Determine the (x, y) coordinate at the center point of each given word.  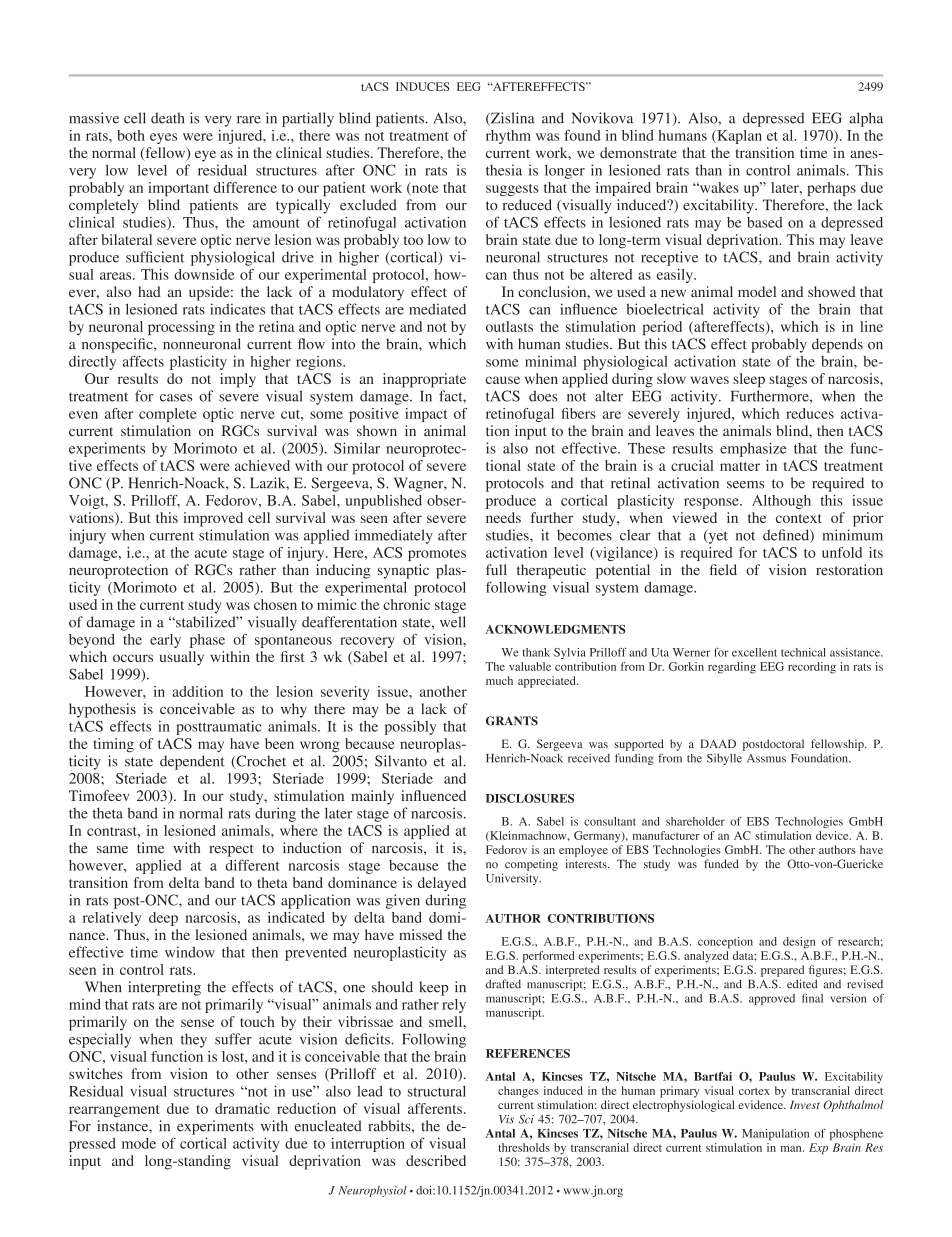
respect (231, 850)
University (513, 879)
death (167, 118)
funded (721, 863)
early (165, 641)
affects (143, 361)
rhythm (508, 137)
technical (803, 652)
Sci (526, 1119)
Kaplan (738, 137)
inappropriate (424, 380)
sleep (749, 380)
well (453, 622)
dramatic (242, 1108)
